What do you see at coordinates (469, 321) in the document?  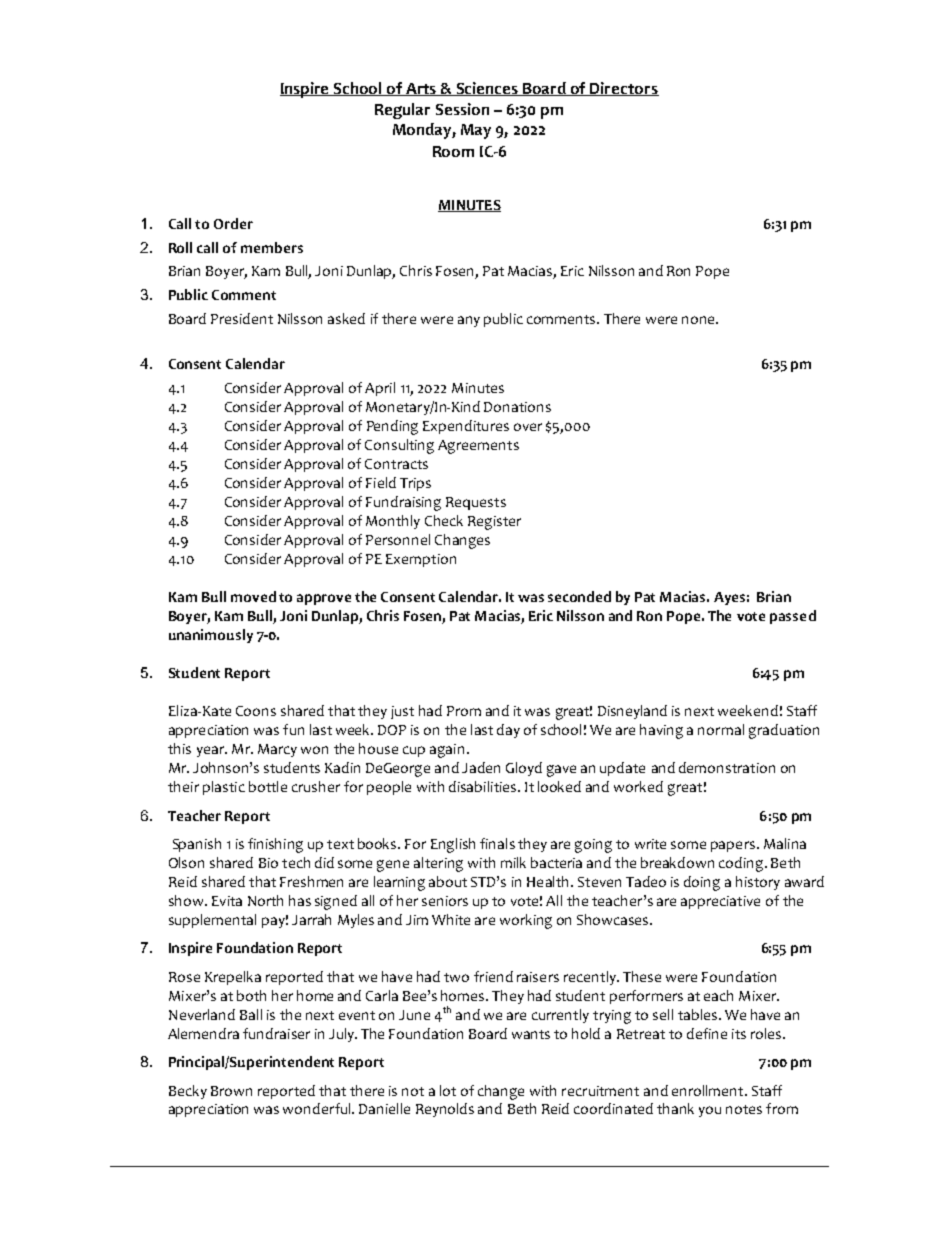 I see `any` at bounding box center [469, 321].
